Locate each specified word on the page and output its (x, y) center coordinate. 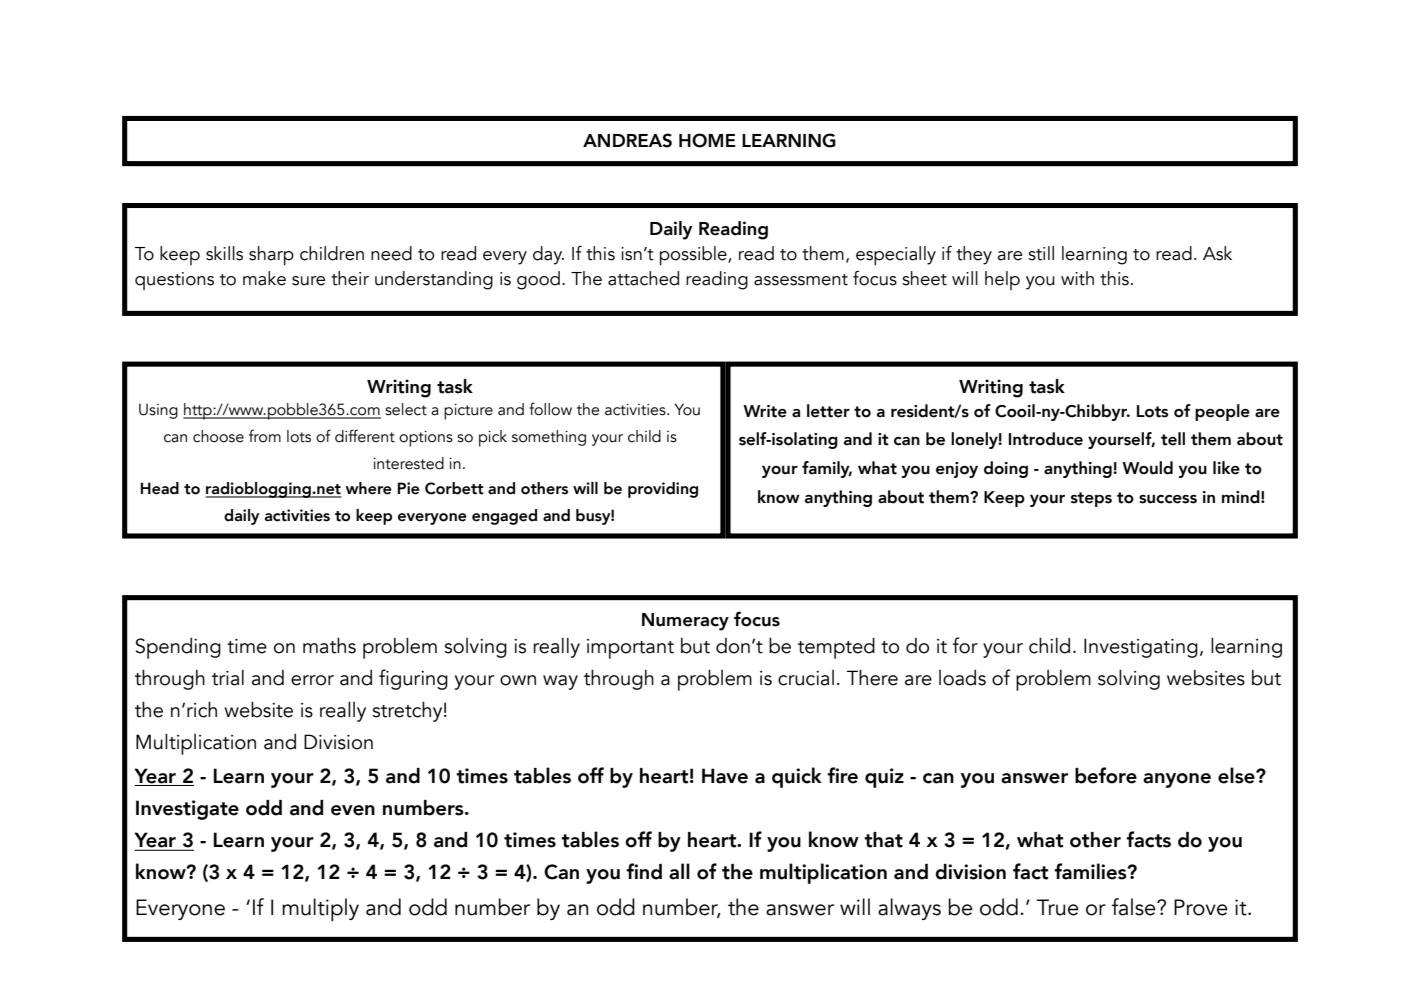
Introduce (1046, 439)
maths (329, 646)
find (644, 871)
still (1041, 253)
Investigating (1141, 648)
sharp (271, 256)
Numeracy (685, 622)
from (265, 436)
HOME (707, 140)
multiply (320, 909)
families (1091, 871)
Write (765, 411)
